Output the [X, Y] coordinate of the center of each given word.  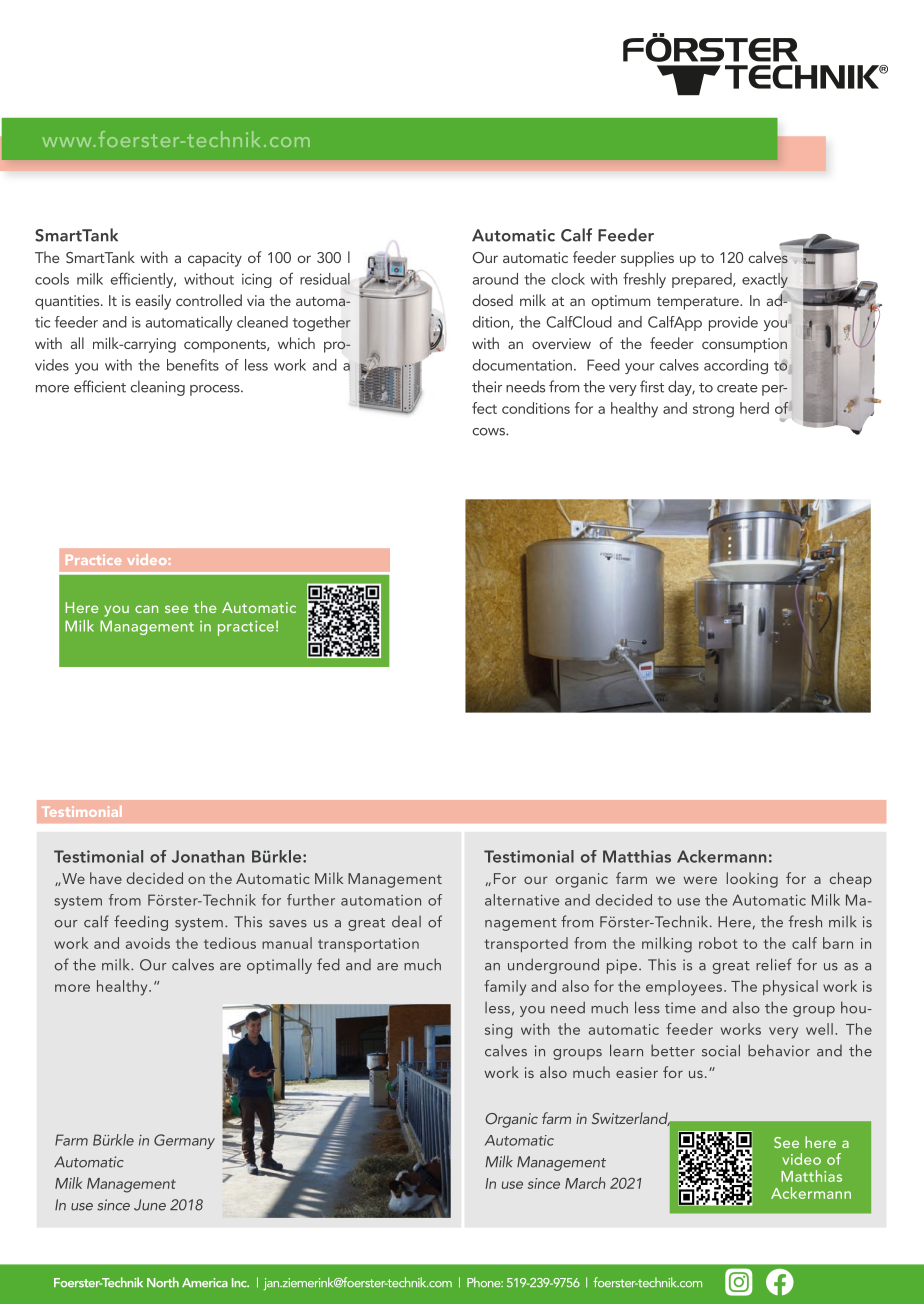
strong [713, 411]
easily [153, 302]
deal [406, 922]
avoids [148, 943]
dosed [492, 300]
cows [489, 432]
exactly [766, 282]
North [163, 1282]
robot [718, 943]
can [146, 609]
